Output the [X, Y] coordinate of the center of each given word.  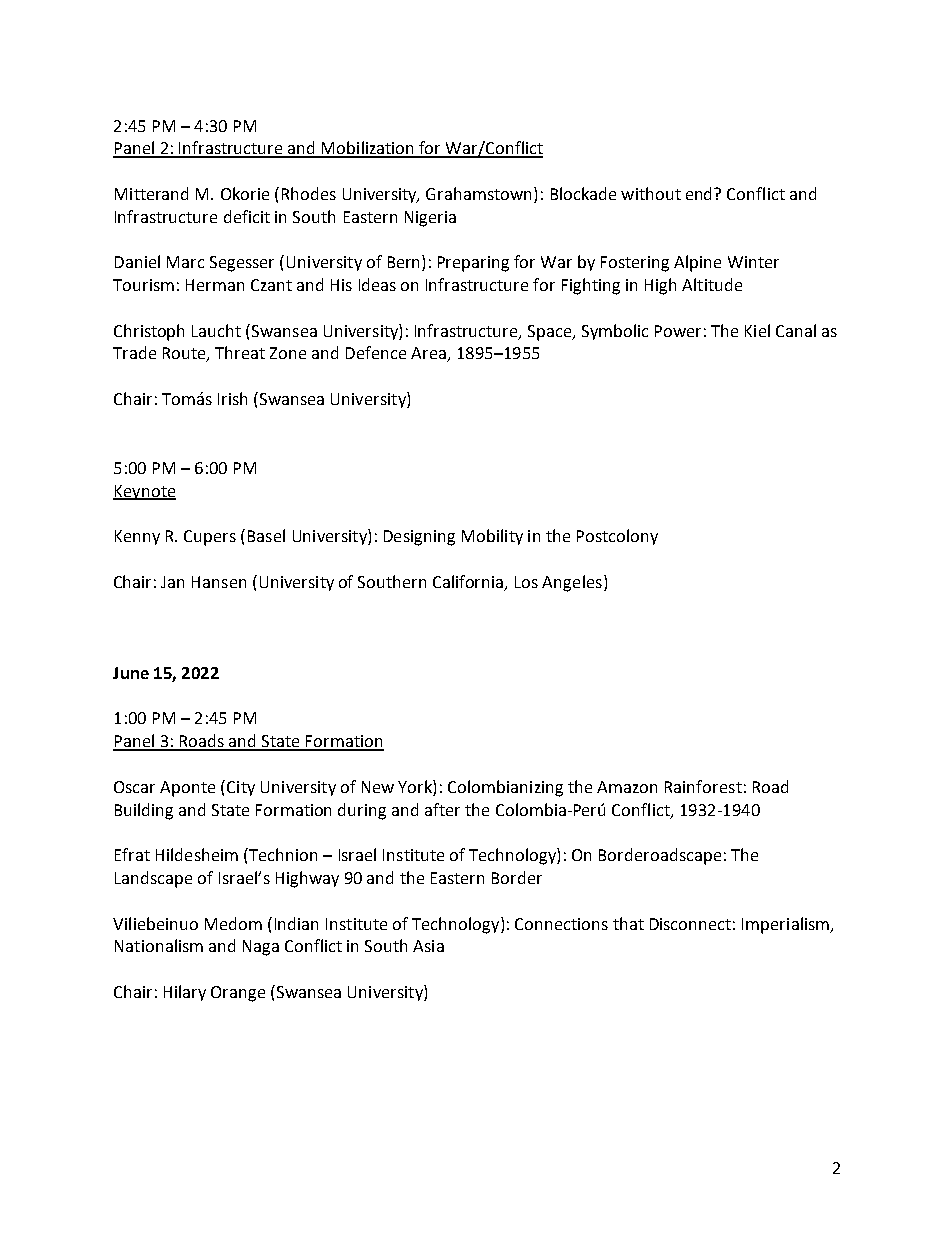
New [378, 787]
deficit [247, 216]
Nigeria [430, 219]
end [700, 193]
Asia [428, 946]
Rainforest [703, 786]
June [131, 673]
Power [678, 331]
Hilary [185, 993]
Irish [232, 398]
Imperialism [787, 925]
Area [429, 354]
